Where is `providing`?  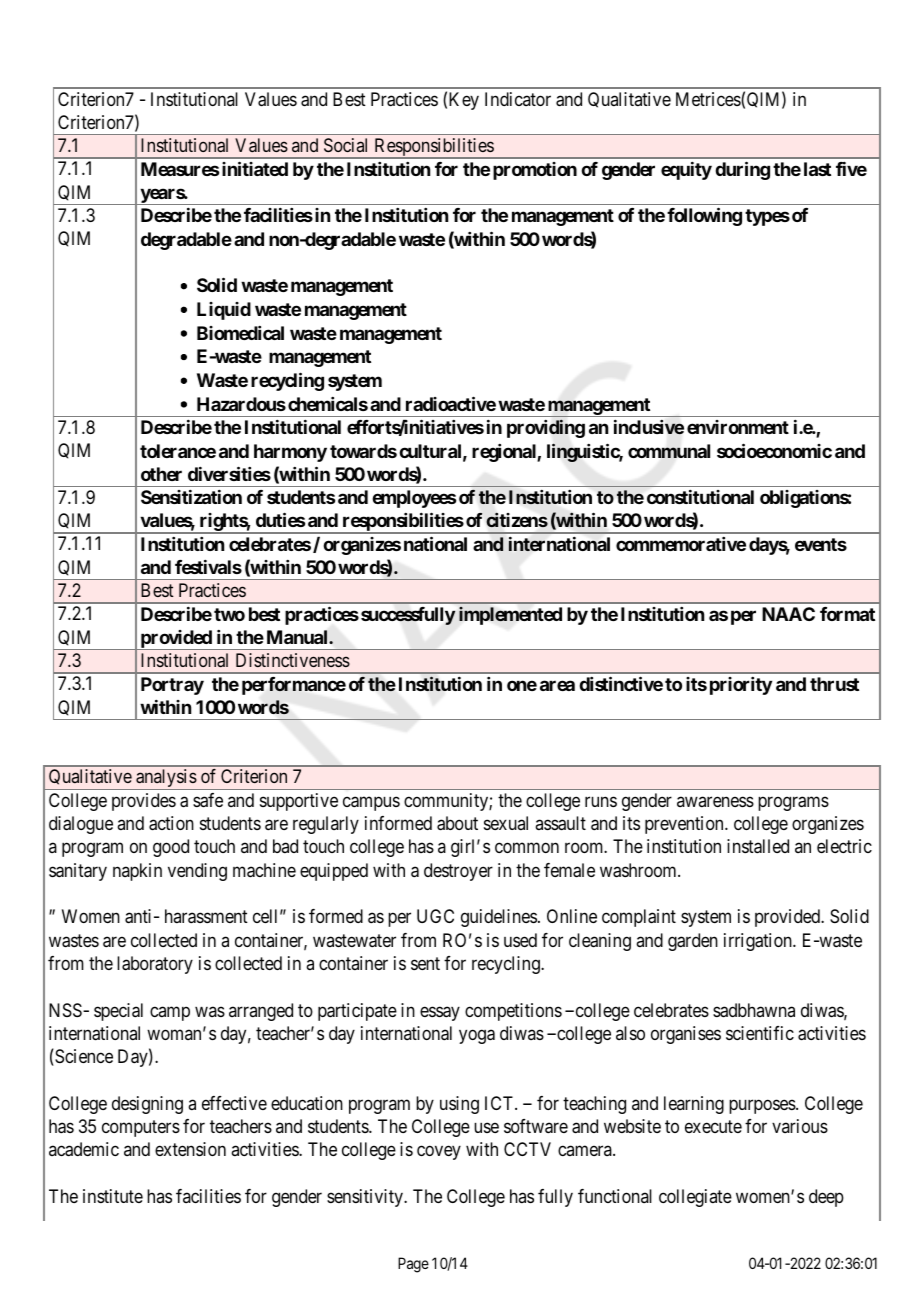
providing is located at coordinates (546, 428).
